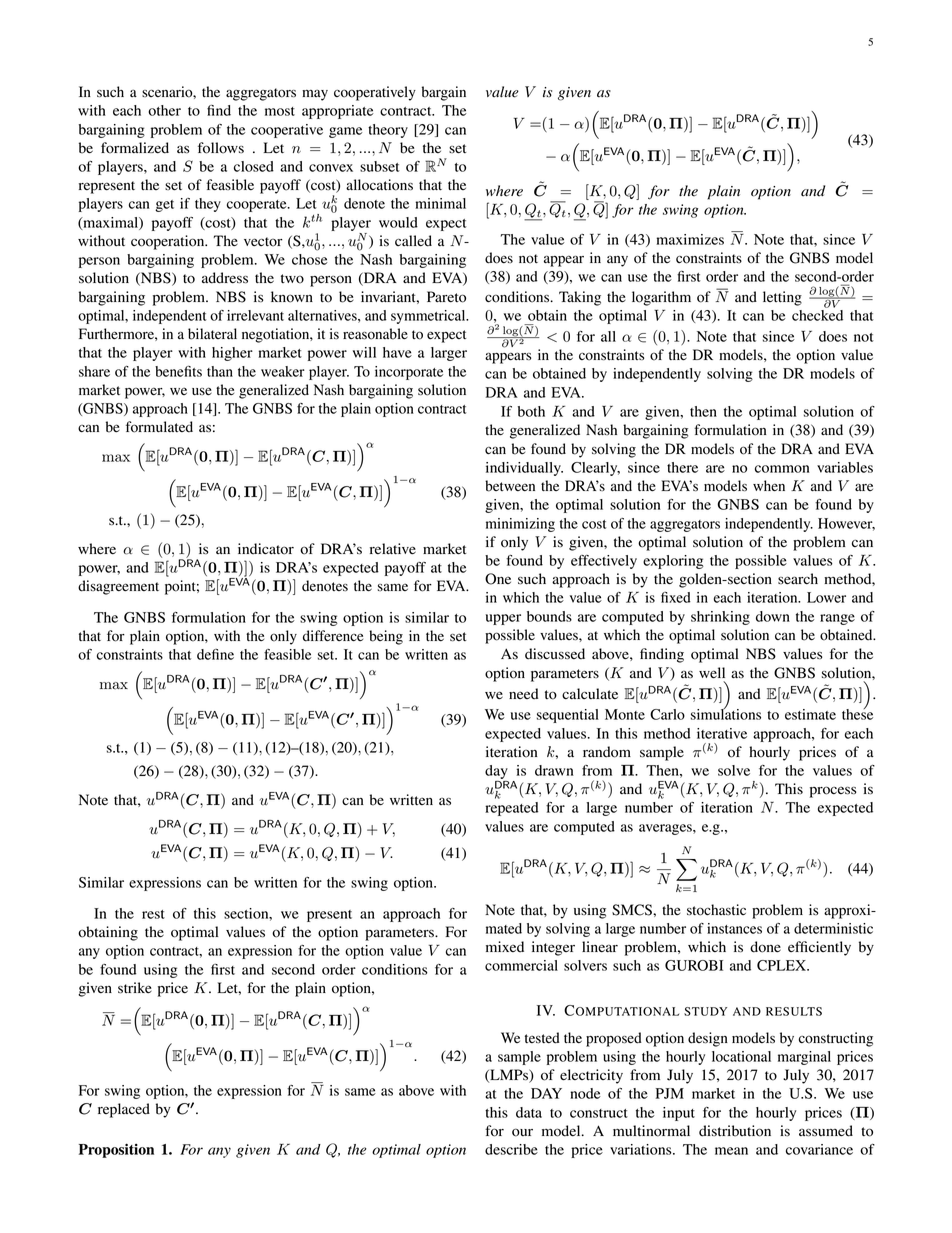 This screenshot has height=1233, width=952. Describe the element at coordinates (215, 654) in the screenshot. I see `define` at that location.
